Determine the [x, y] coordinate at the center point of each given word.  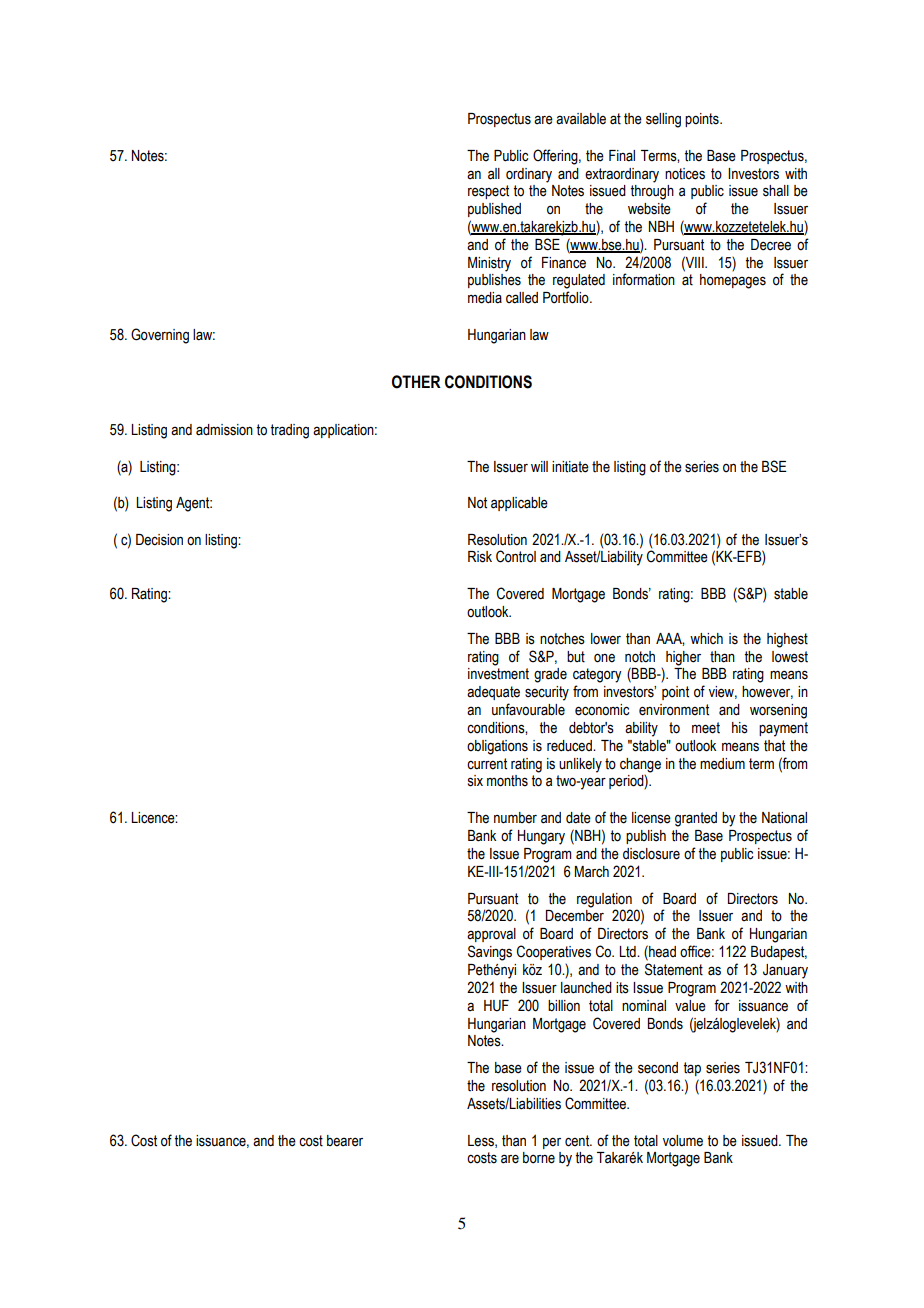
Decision [159, 540]
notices [685, 174]
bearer [345, 1141]
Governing [160, 336]
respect [488, 192]
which [706, 638]
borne [539, 1158]
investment [498, 674]
